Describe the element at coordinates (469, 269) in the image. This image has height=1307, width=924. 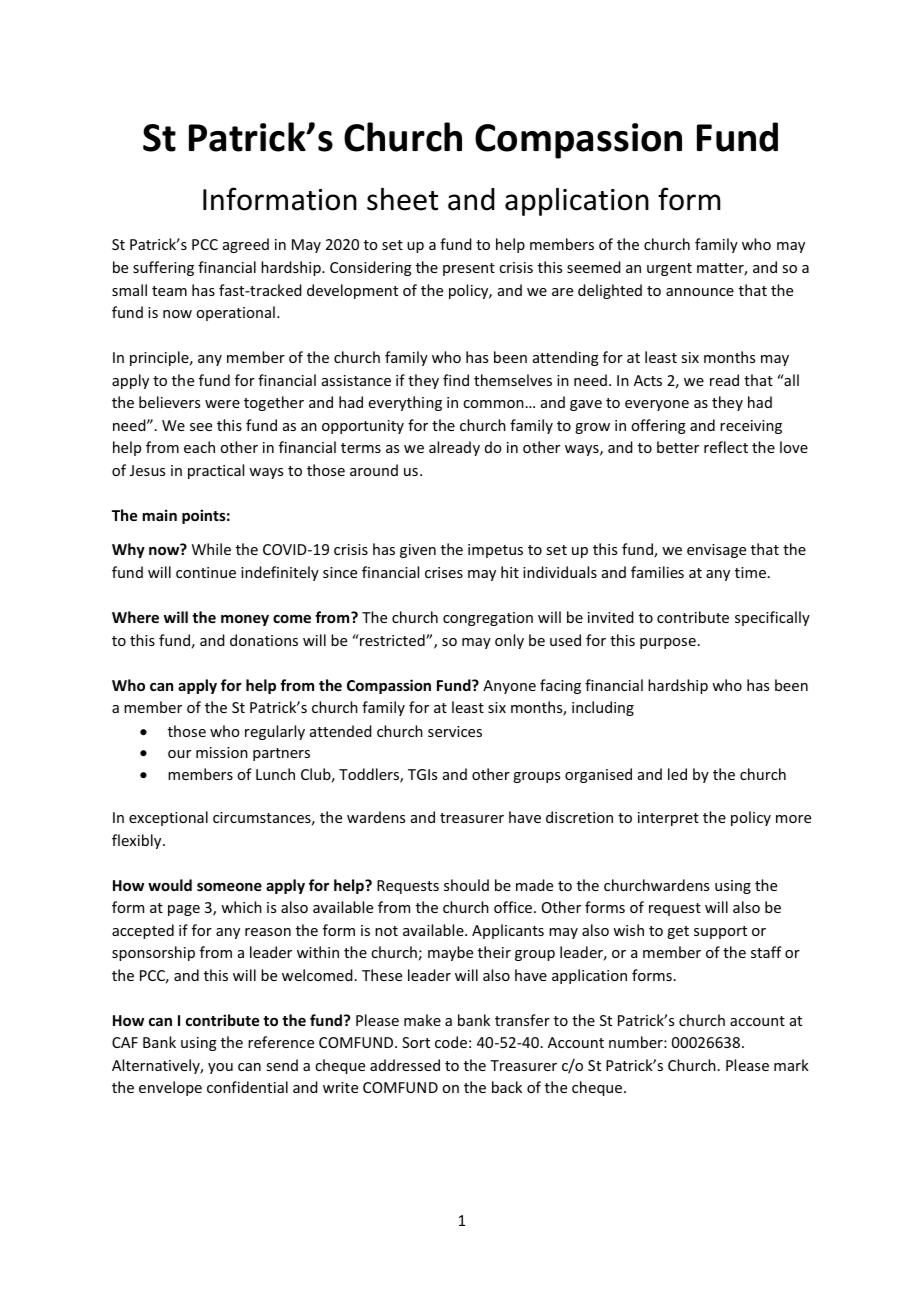
I see `present` at that location.
